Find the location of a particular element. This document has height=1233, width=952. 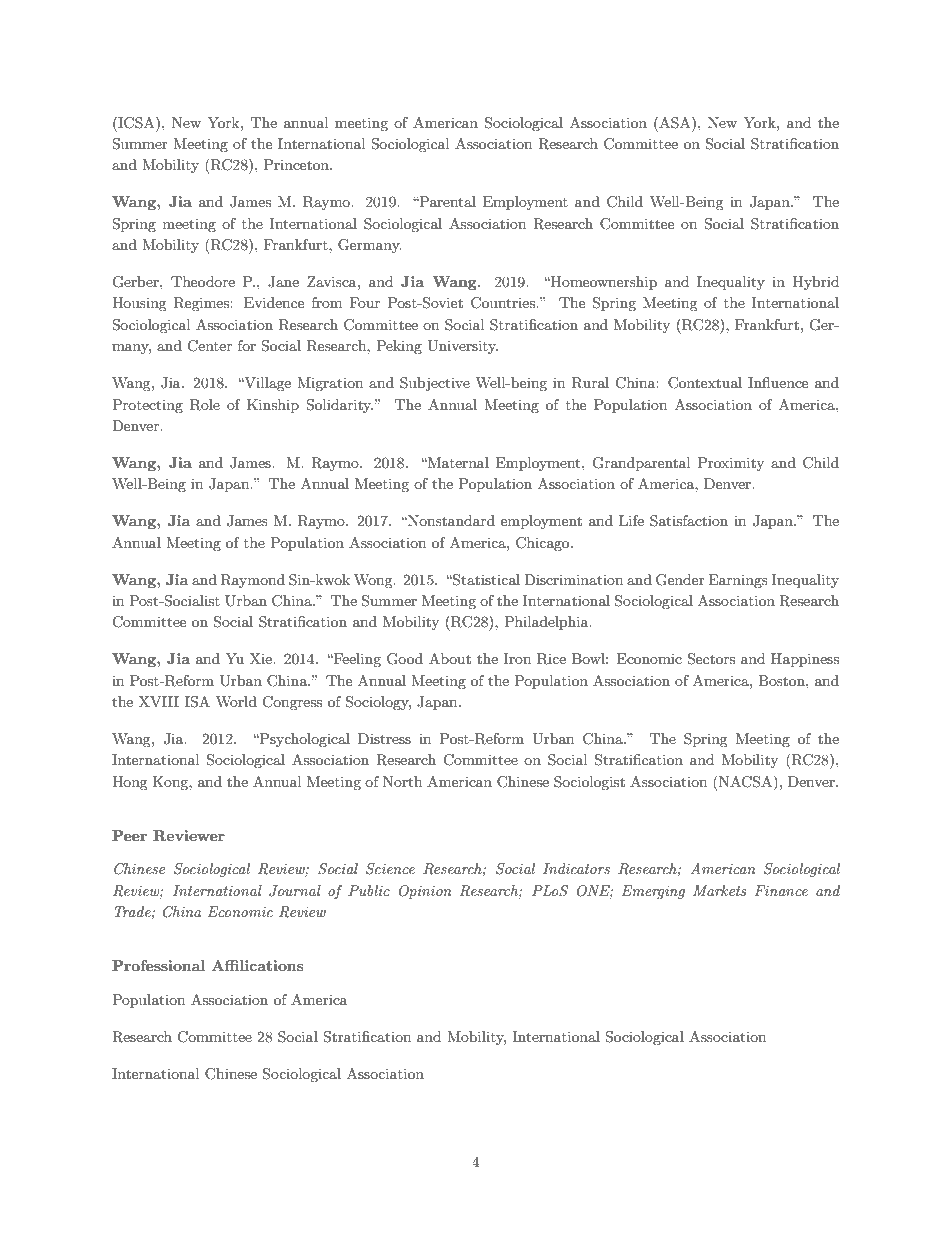

Opinion is located at coordinates (425, 892).
